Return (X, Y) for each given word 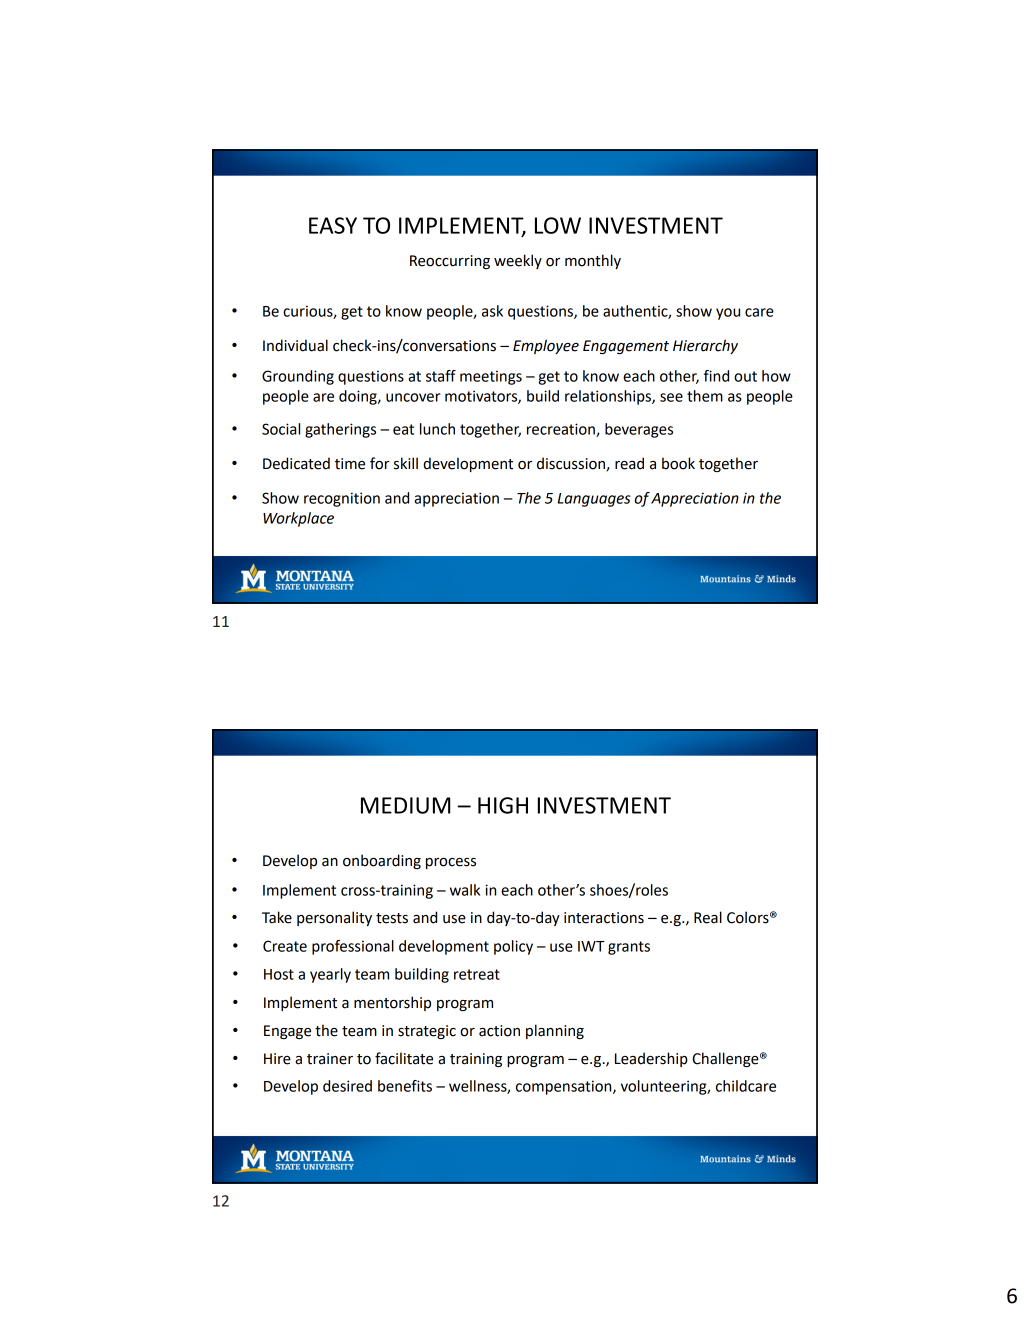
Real (708, 917)
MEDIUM (406, 805)
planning (555, 1031)
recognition (342, 499)
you (728, 314)
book (678, 463)
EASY (333, 225)
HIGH (503, 805)
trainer (330, 1059)
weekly (518, 261)
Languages (594, 500)
